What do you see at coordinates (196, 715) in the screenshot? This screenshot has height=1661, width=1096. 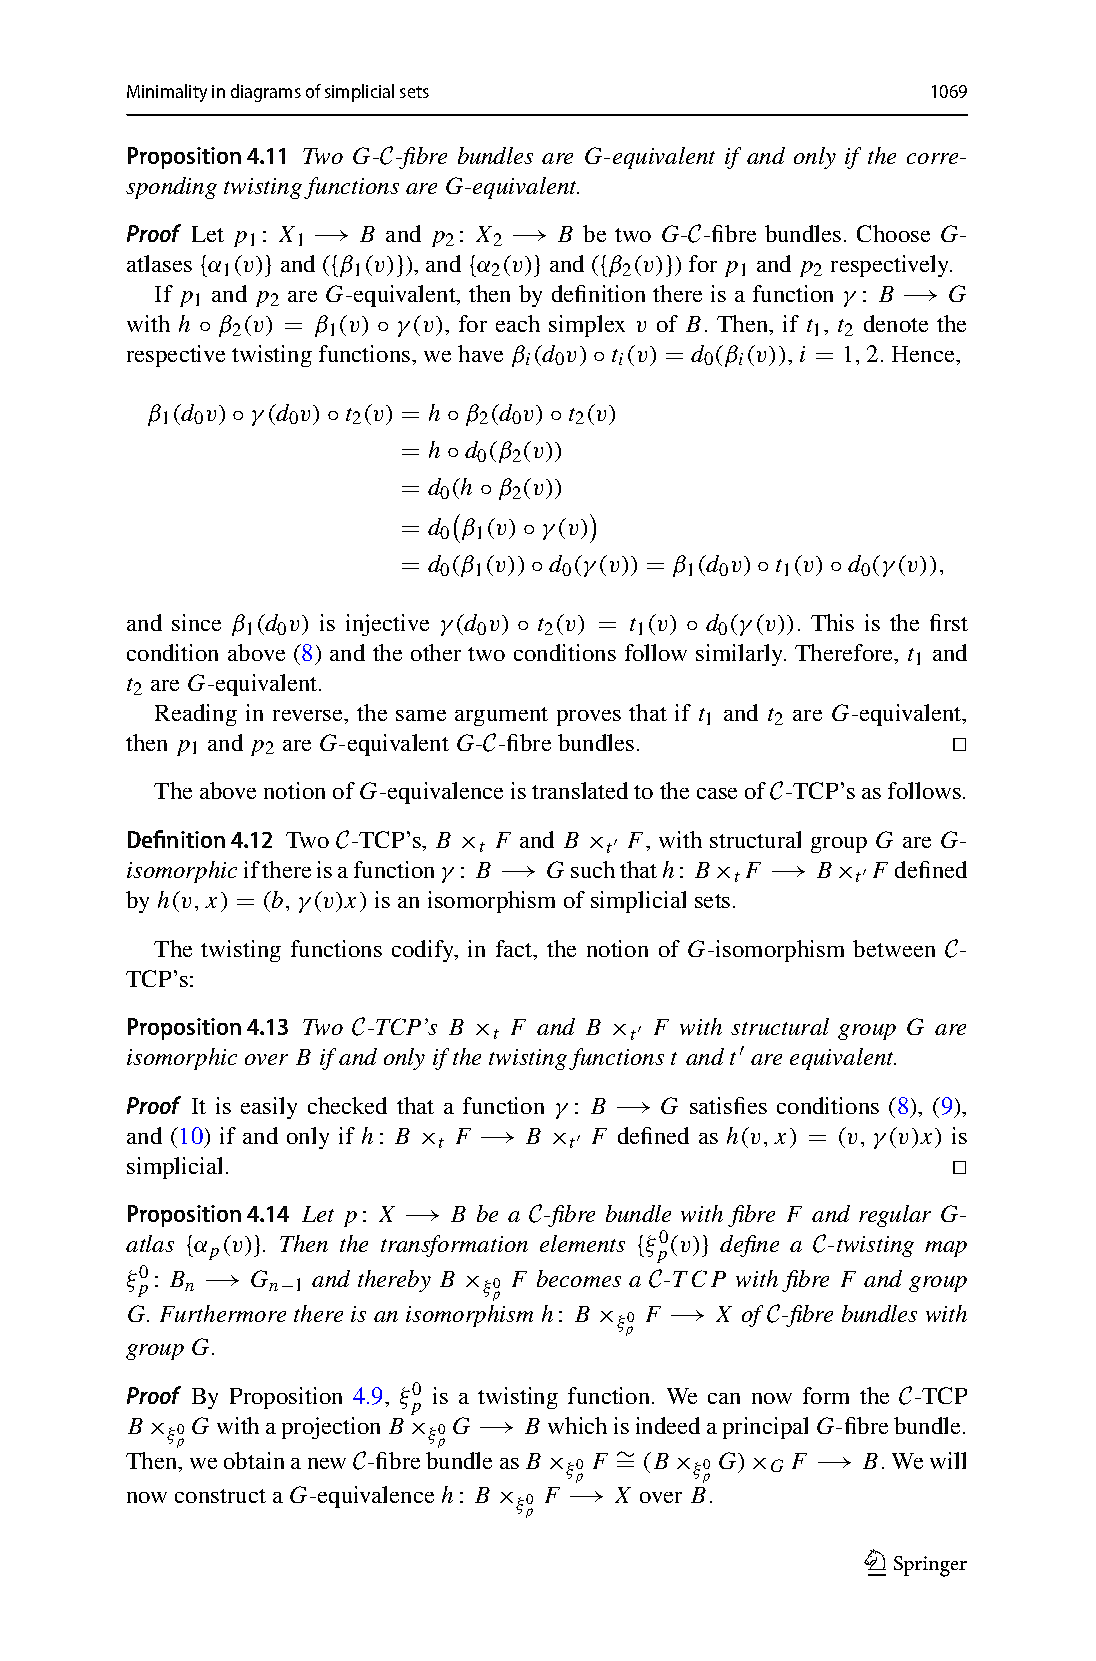 I see `Reading` at bounding box center [196, 715].
